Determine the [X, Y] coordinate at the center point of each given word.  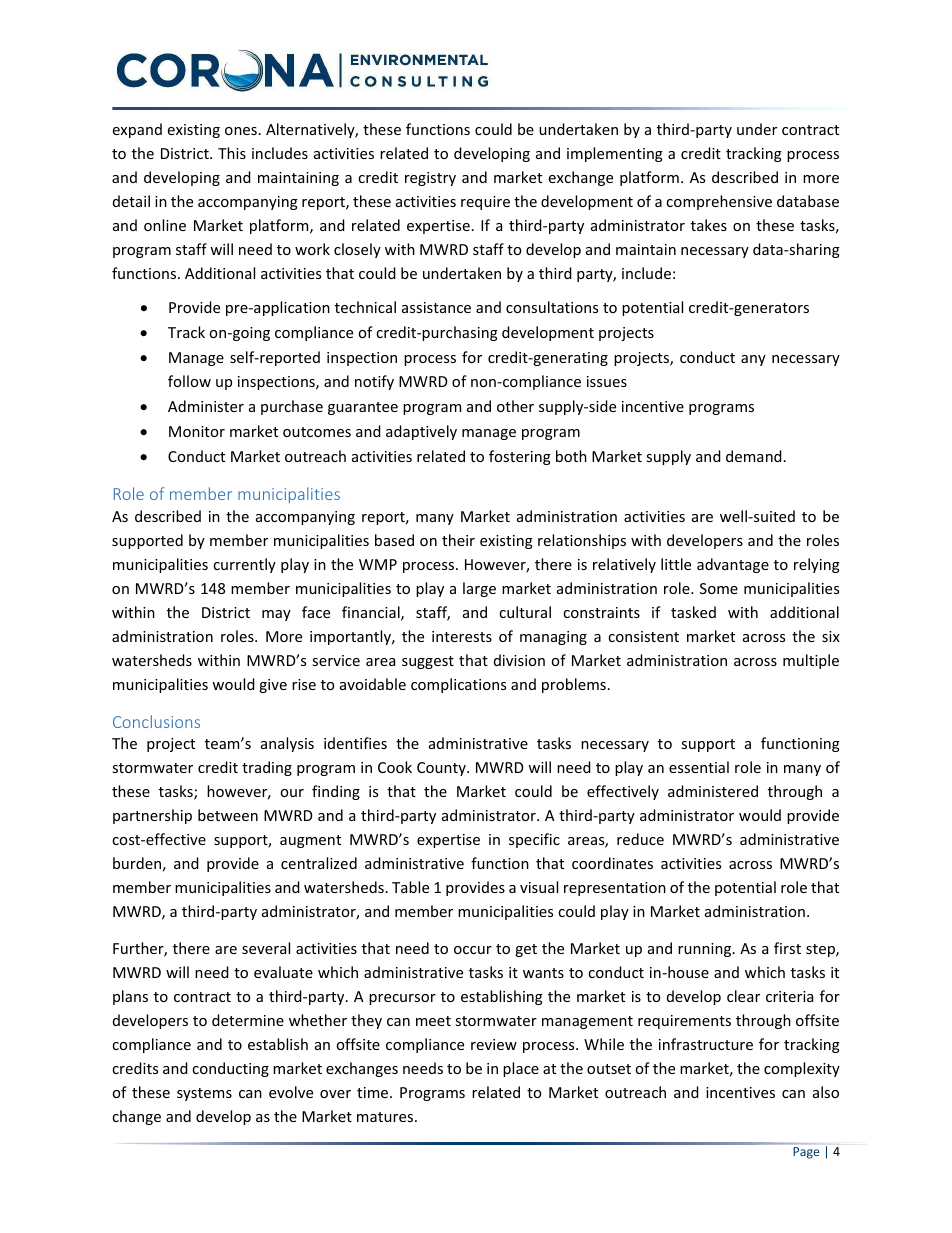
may [276, 615]
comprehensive [719, 202]
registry [430, 179]
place [521, 1069]
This [232, 153]
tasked [693, 612]
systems [204, 1094]
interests [462, 636]
